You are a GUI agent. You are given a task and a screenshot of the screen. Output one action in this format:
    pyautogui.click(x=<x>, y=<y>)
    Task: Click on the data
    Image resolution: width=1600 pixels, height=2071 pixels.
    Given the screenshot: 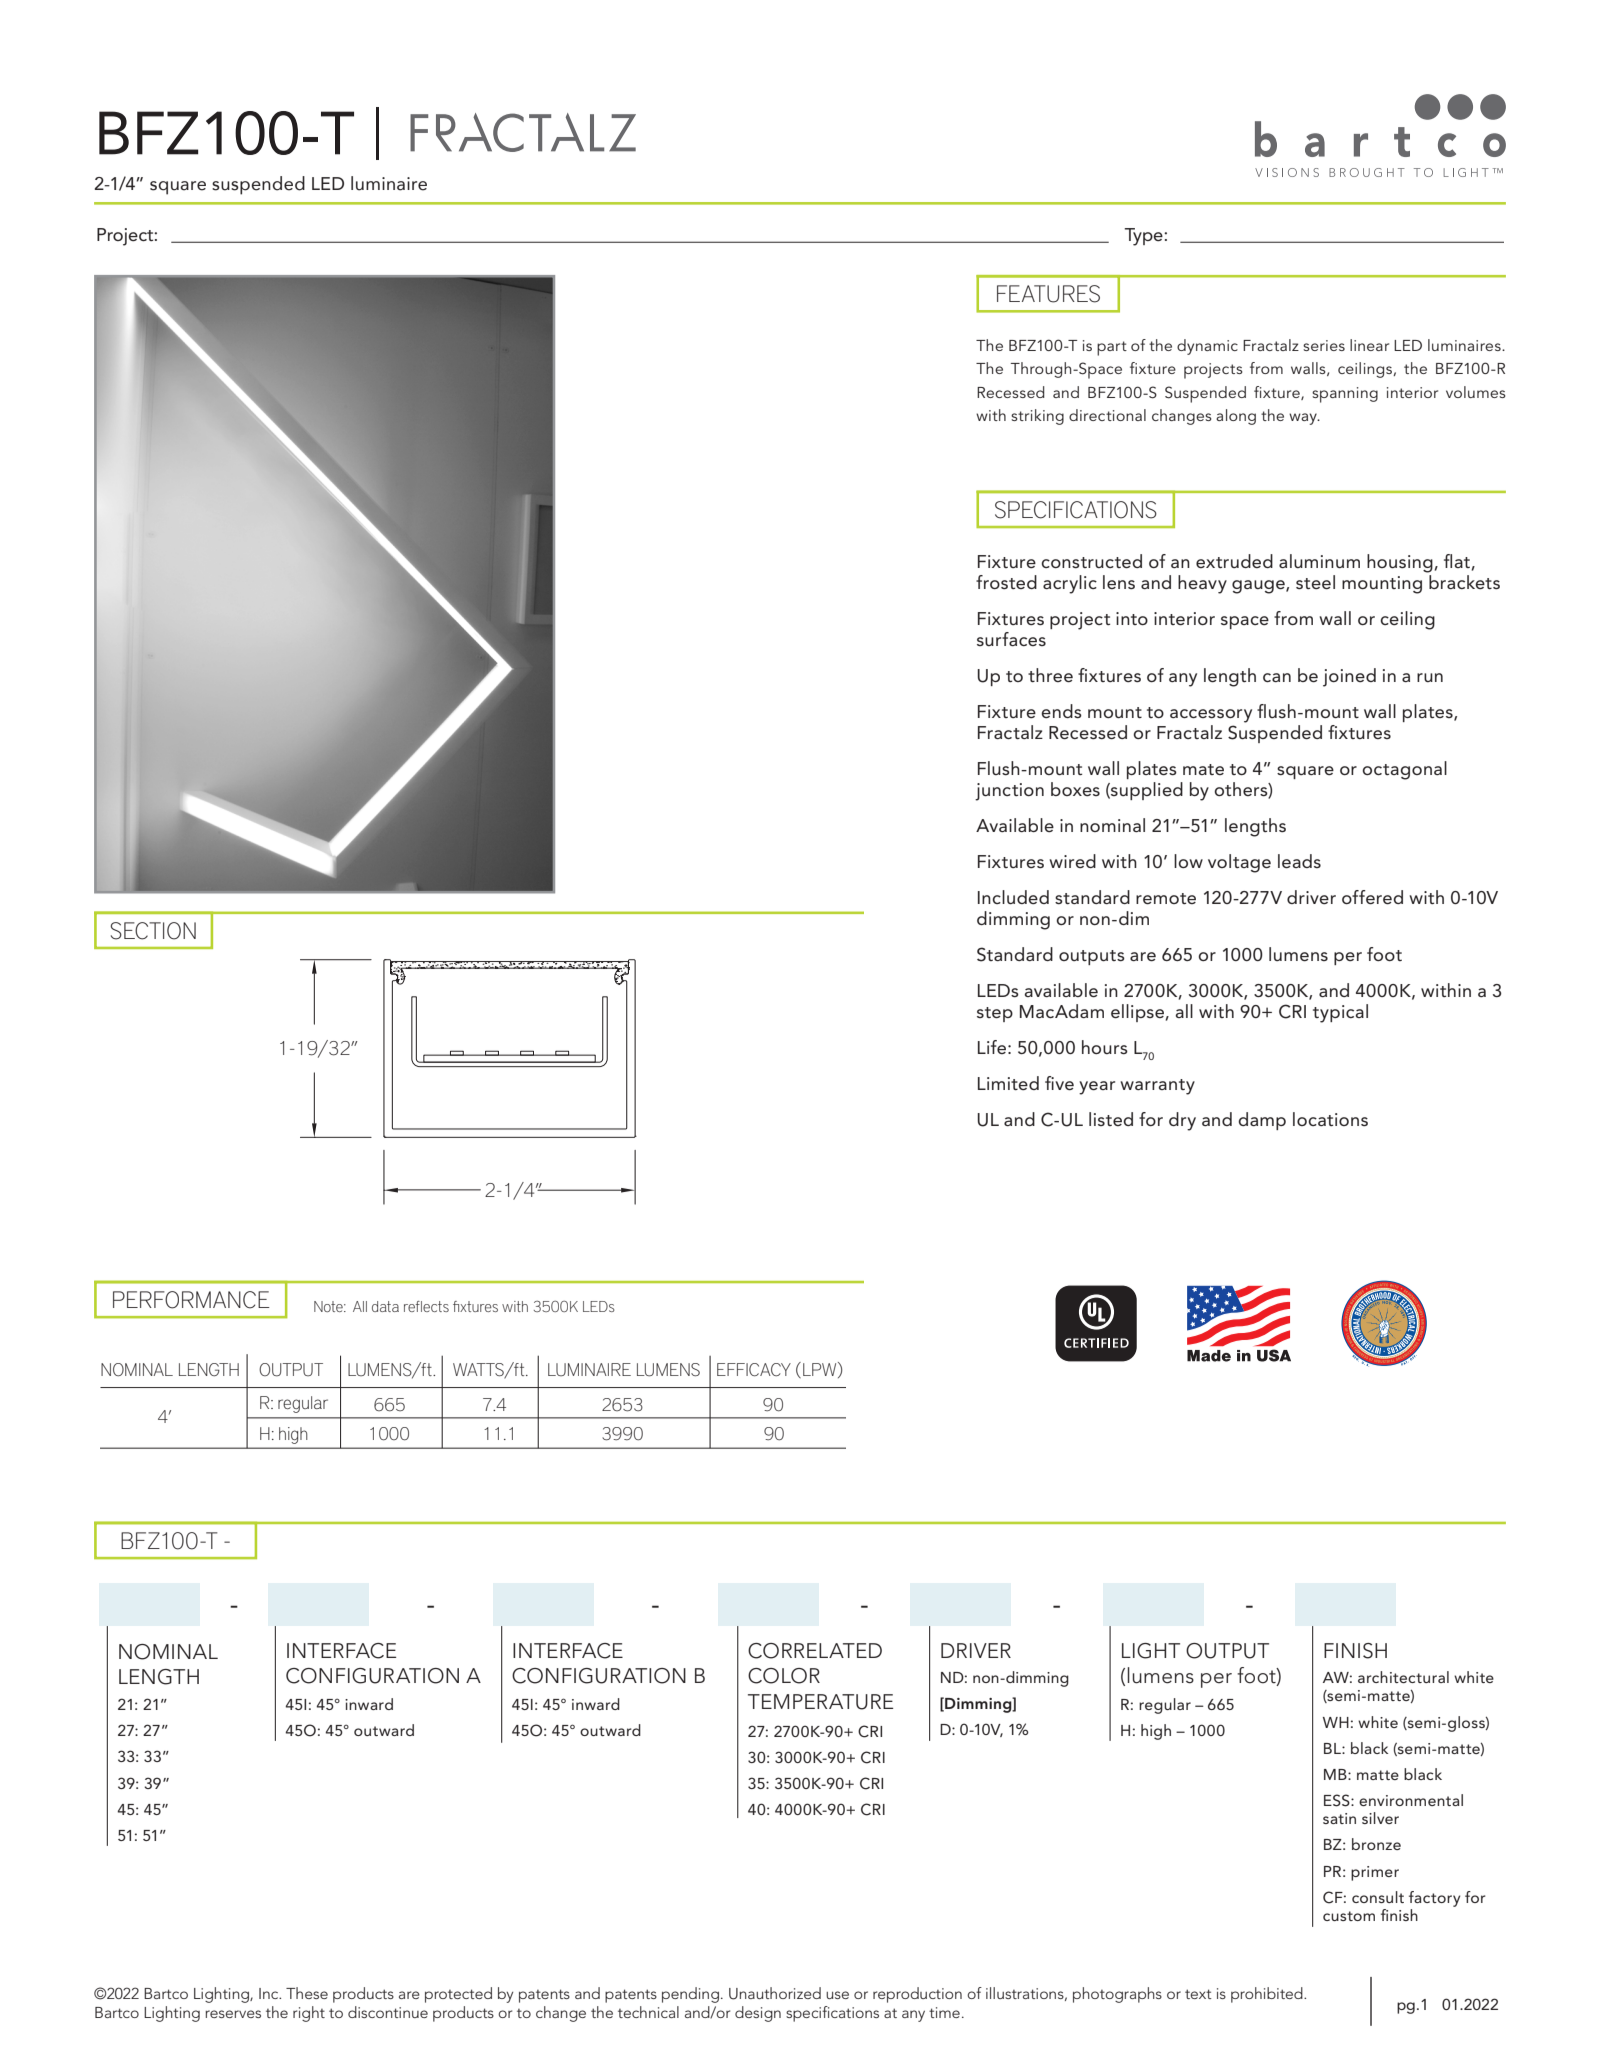 What is the action you would take?
    pyautogui.click(x=385, y=1306)
